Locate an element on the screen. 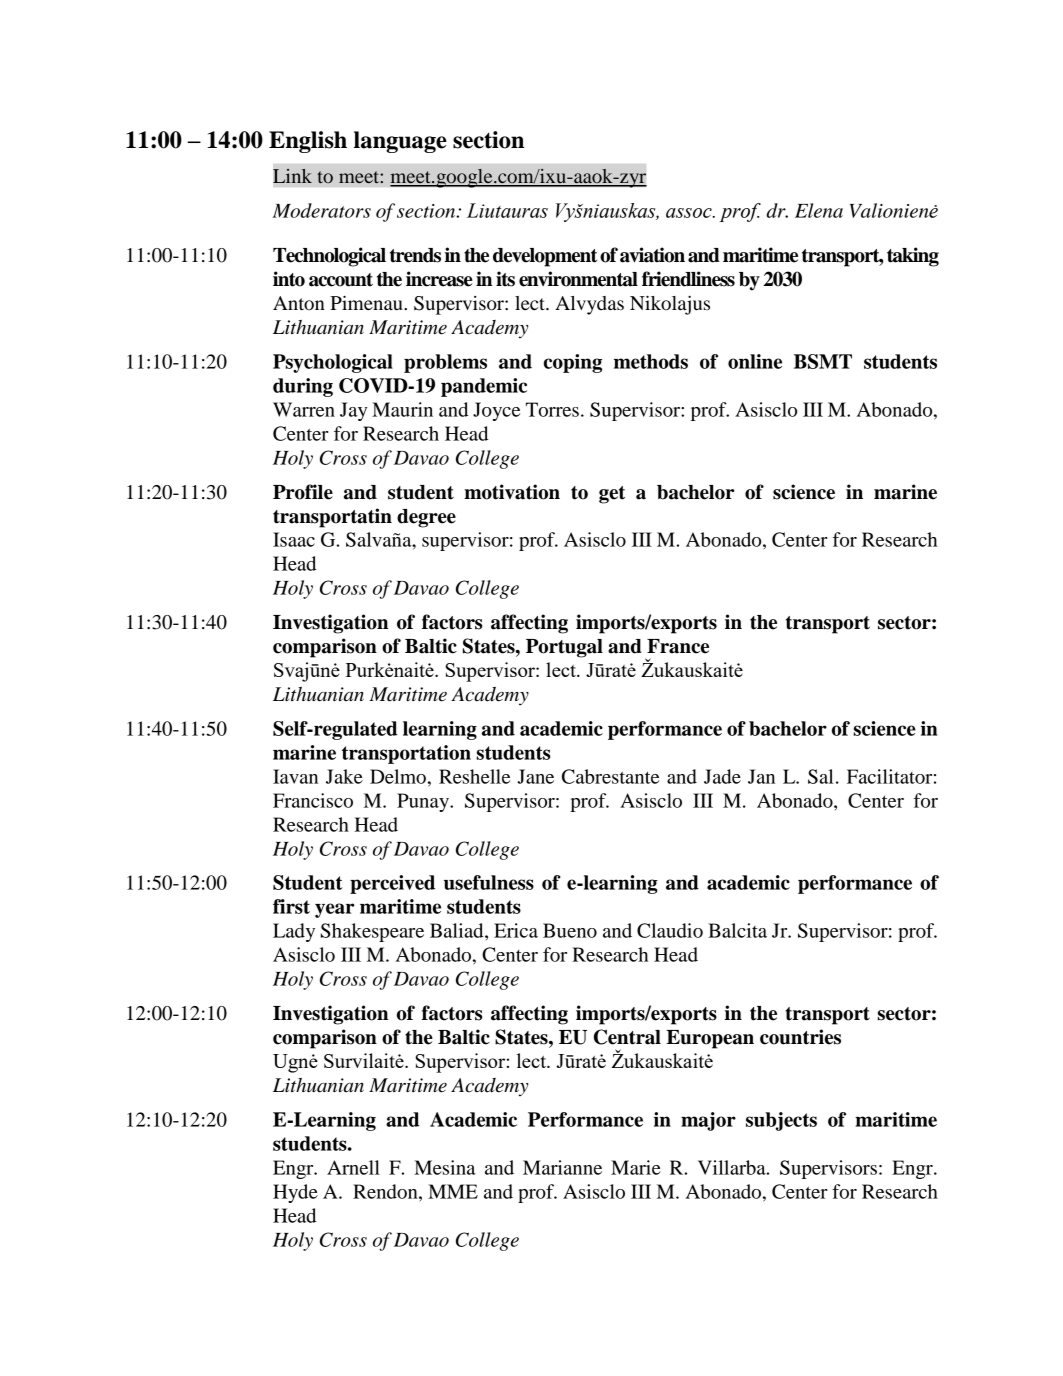  Marie is located at coordinates (636, 1167).
